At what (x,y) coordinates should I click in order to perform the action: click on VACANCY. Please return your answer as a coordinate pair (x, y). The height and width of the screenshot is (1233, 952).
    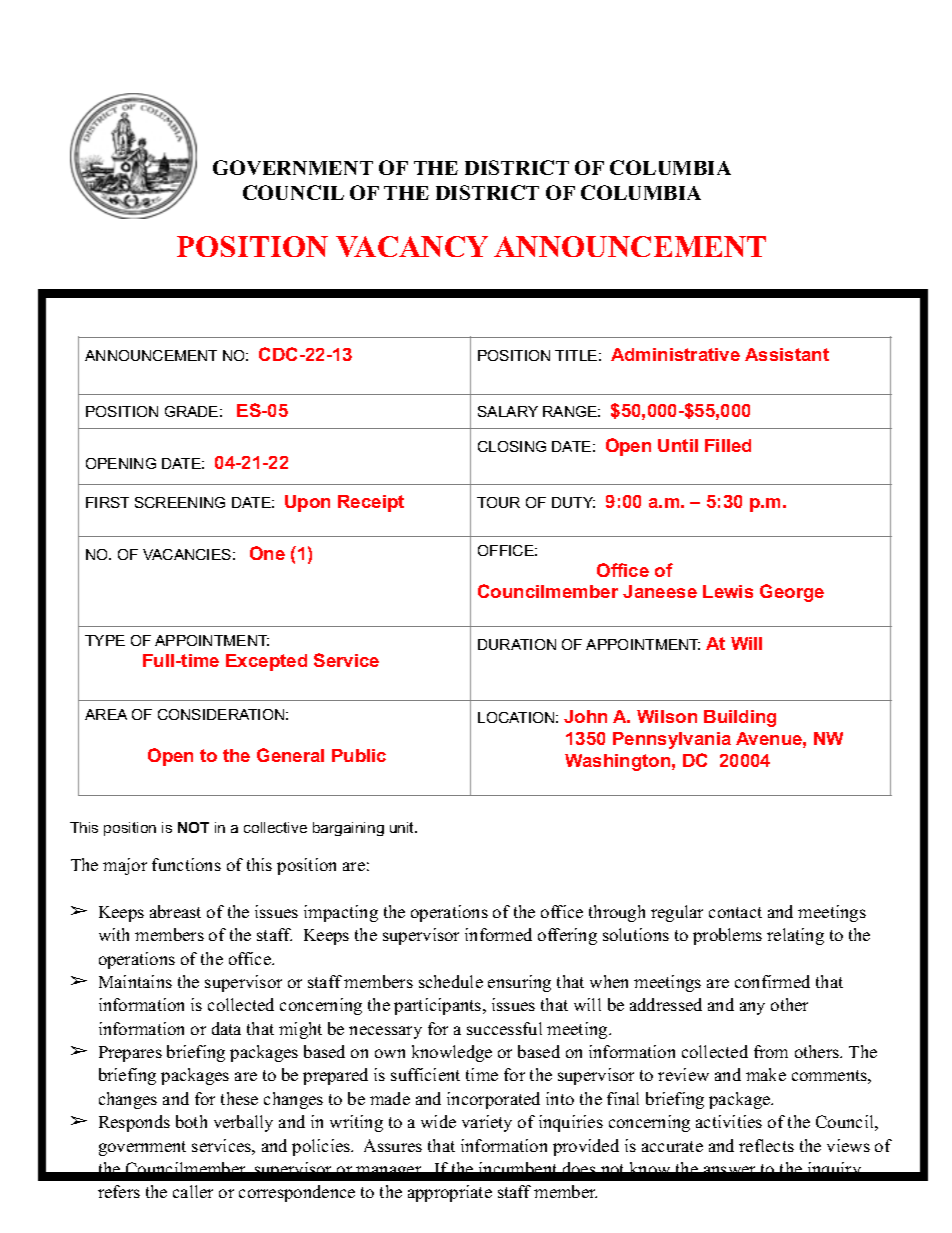
    Looking at the image, I should click on (412, 246).
